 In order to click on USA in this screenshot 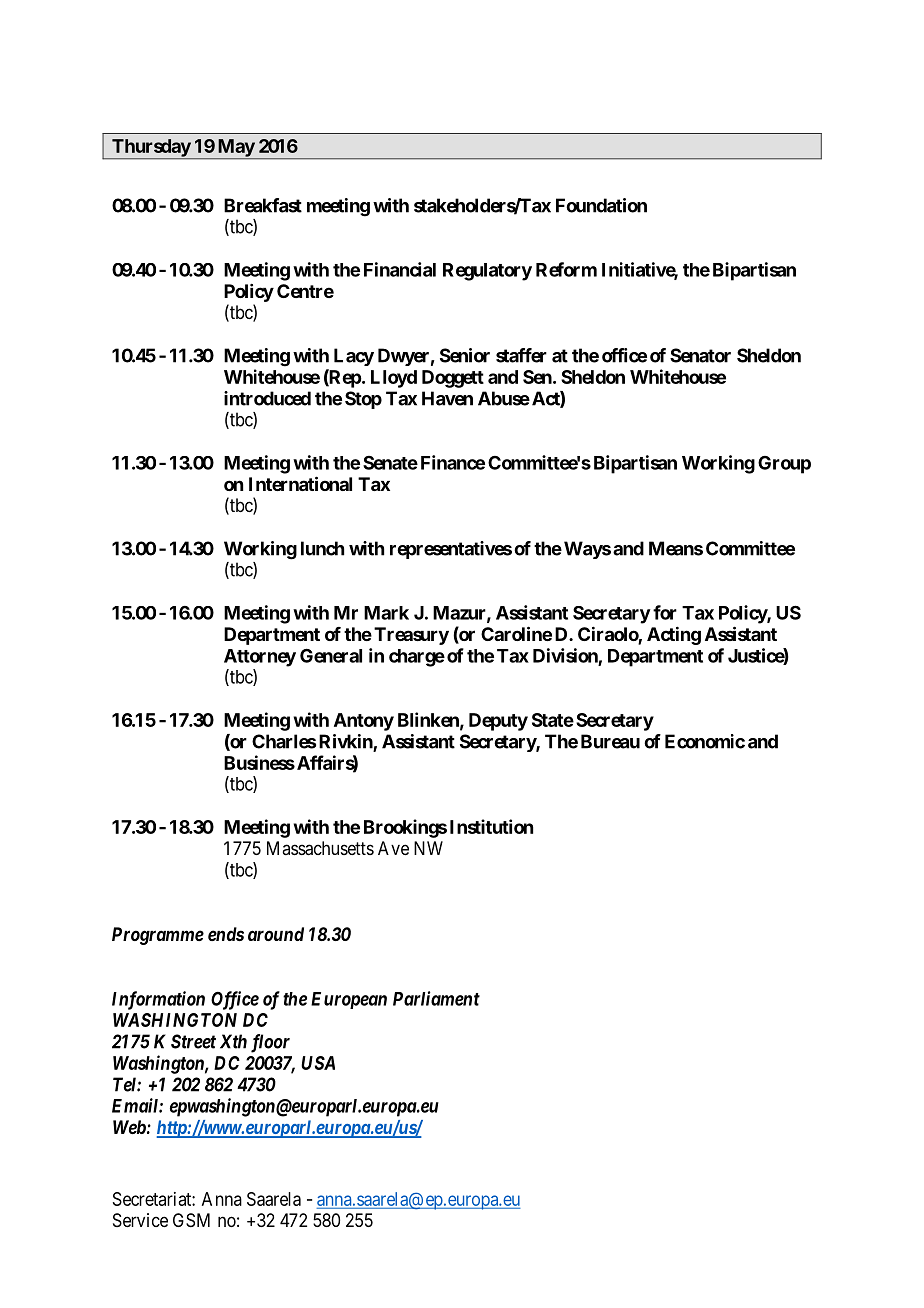, I will do `click(318, 1063)`.
